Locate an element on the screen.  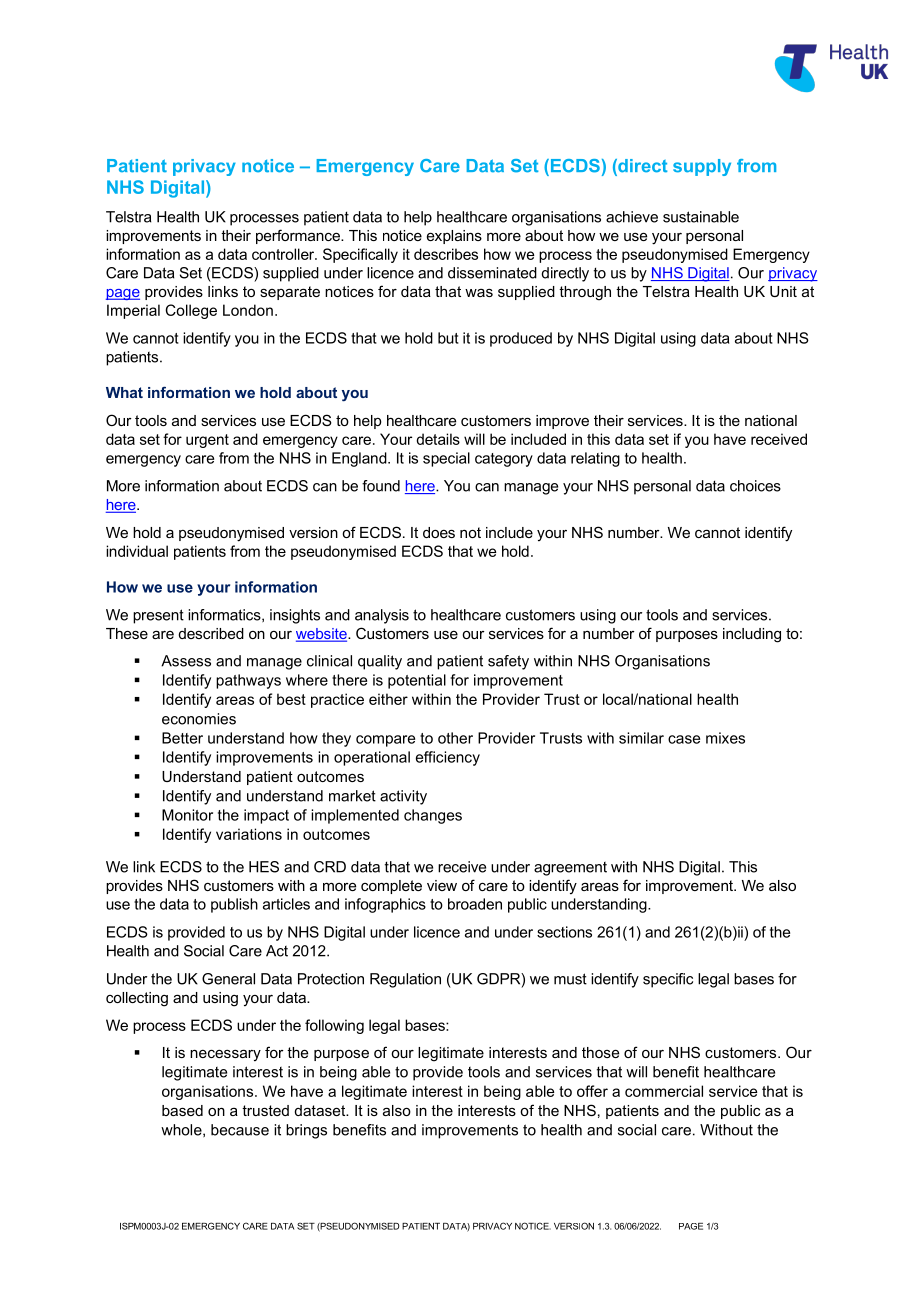
explains is located at coordinates (454, 237).
